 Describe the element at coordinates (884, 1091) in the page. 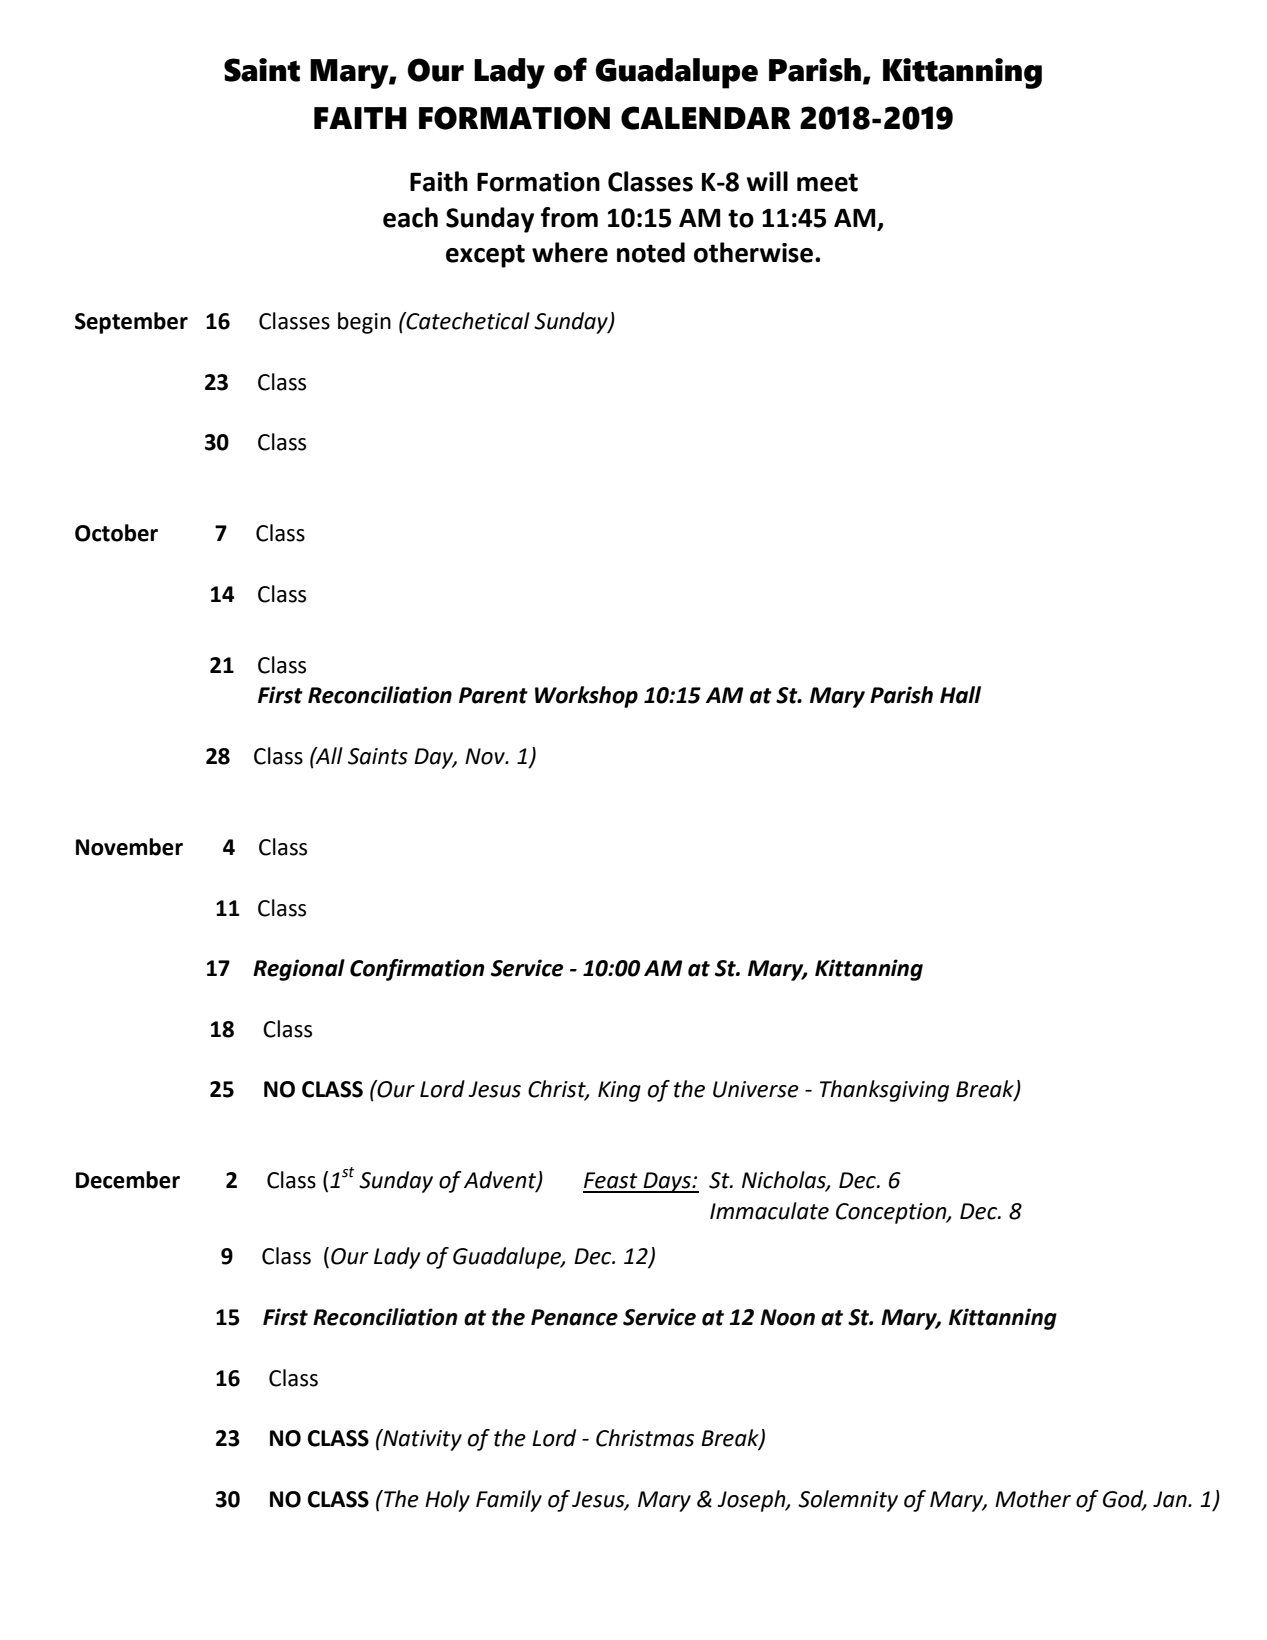

I see `Thanksgiving` at that location.
